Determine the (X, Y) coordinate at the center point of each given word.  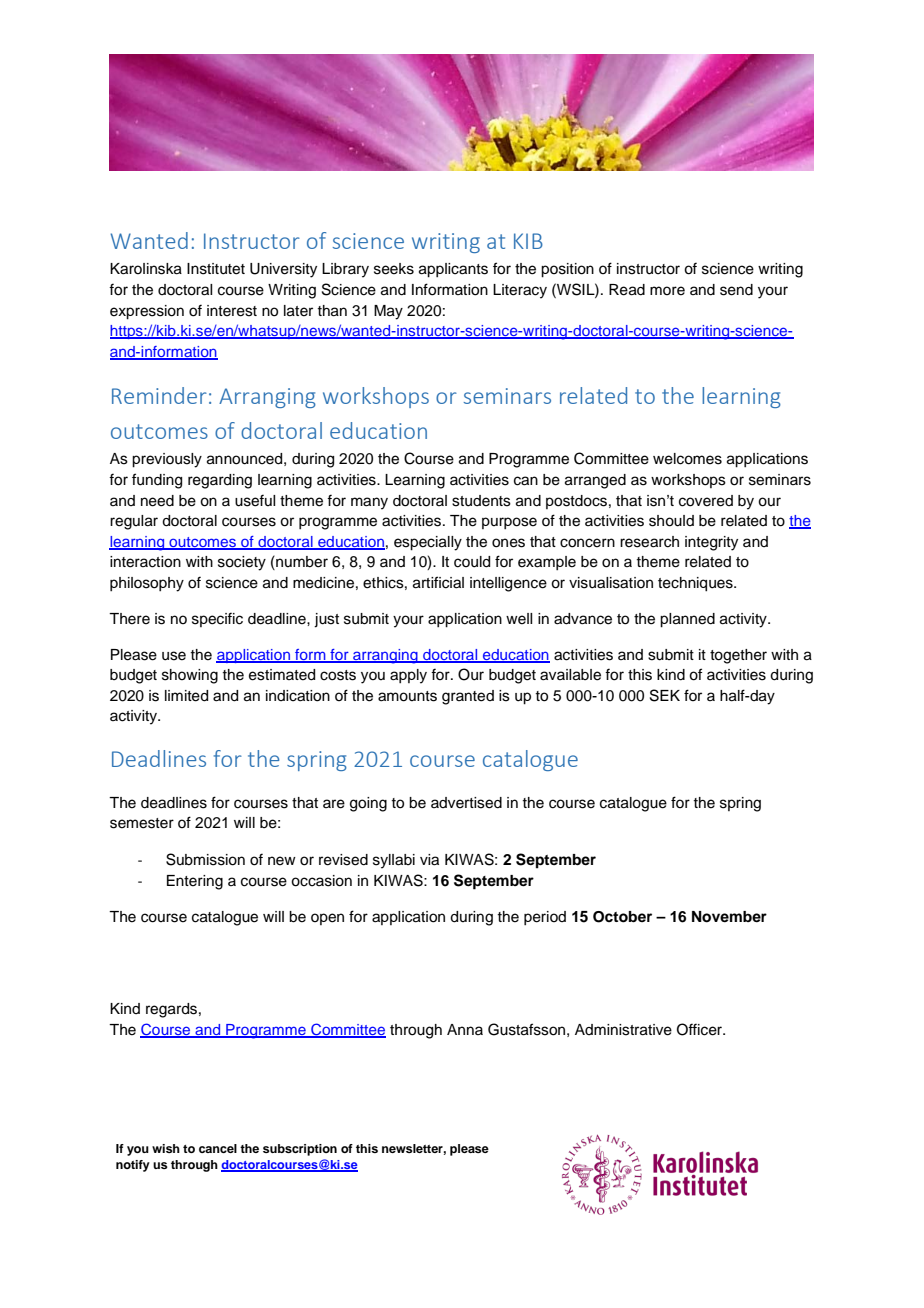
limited (186, 696)
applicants (453, 270)
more (667, 291)
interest (232, 311)
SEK (665, 695)
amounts (407, 696)
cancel (218, 1148)
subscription (300, 1150)
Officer (701, 1029)
